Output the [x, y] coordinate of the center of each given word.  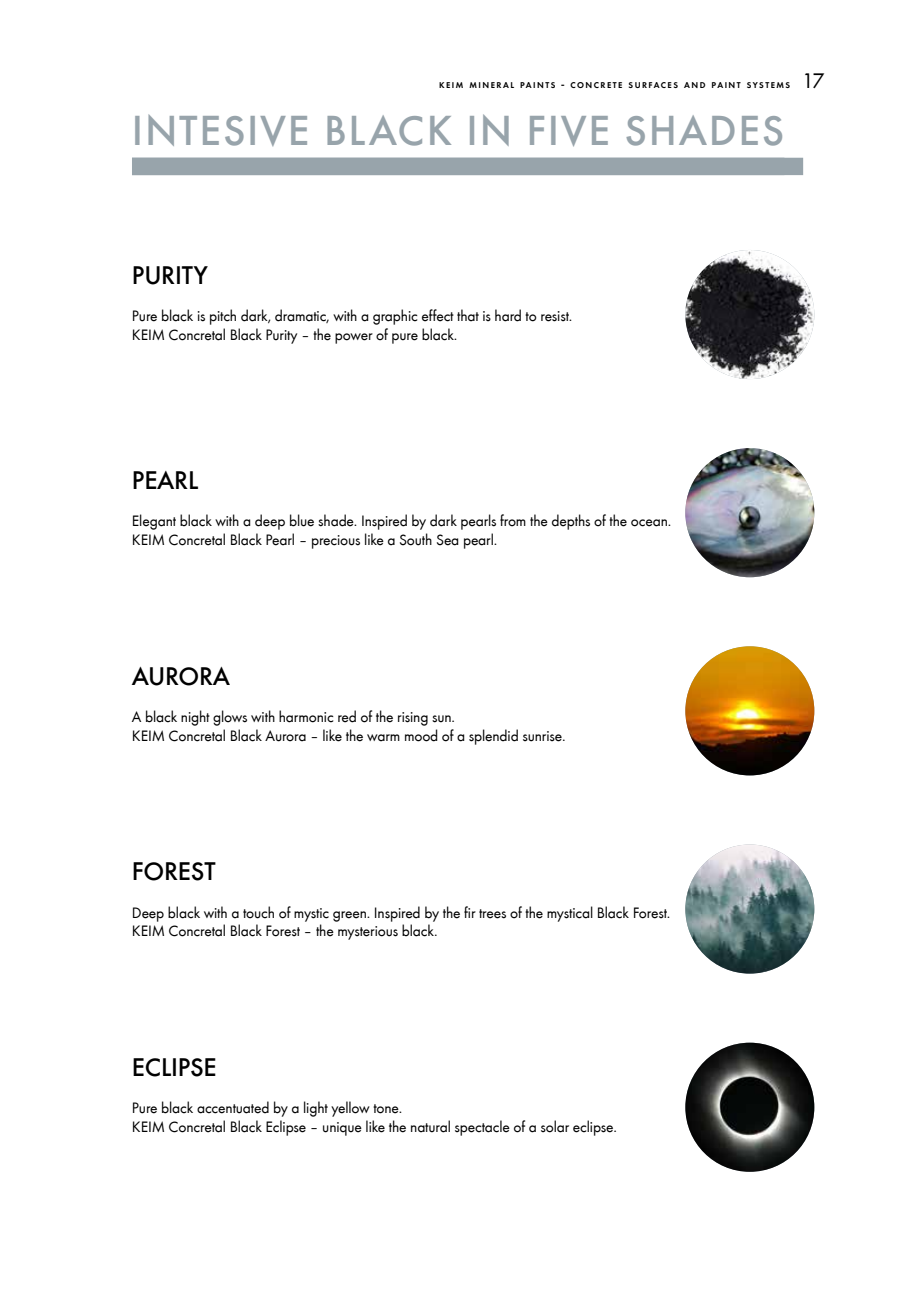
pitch [223, 317]
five [569, 131]
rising [413, 719]
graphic [395, 317]
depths [571, 522]
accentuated [233, 1107]
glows [230, 718]
